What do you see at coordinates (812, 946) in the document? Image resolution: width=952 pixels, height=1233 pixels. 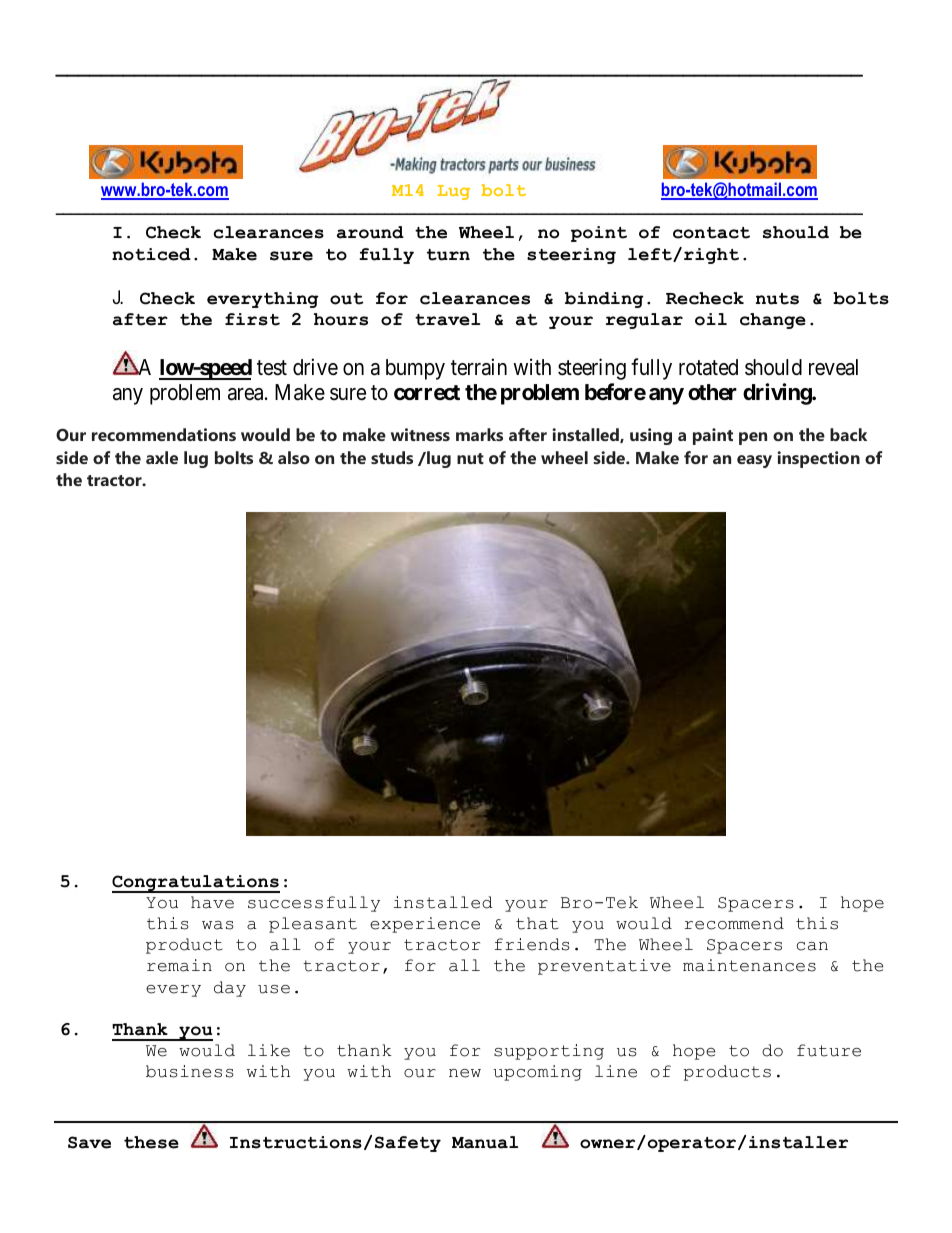 I see `can` at bounding box center [812, 946].
